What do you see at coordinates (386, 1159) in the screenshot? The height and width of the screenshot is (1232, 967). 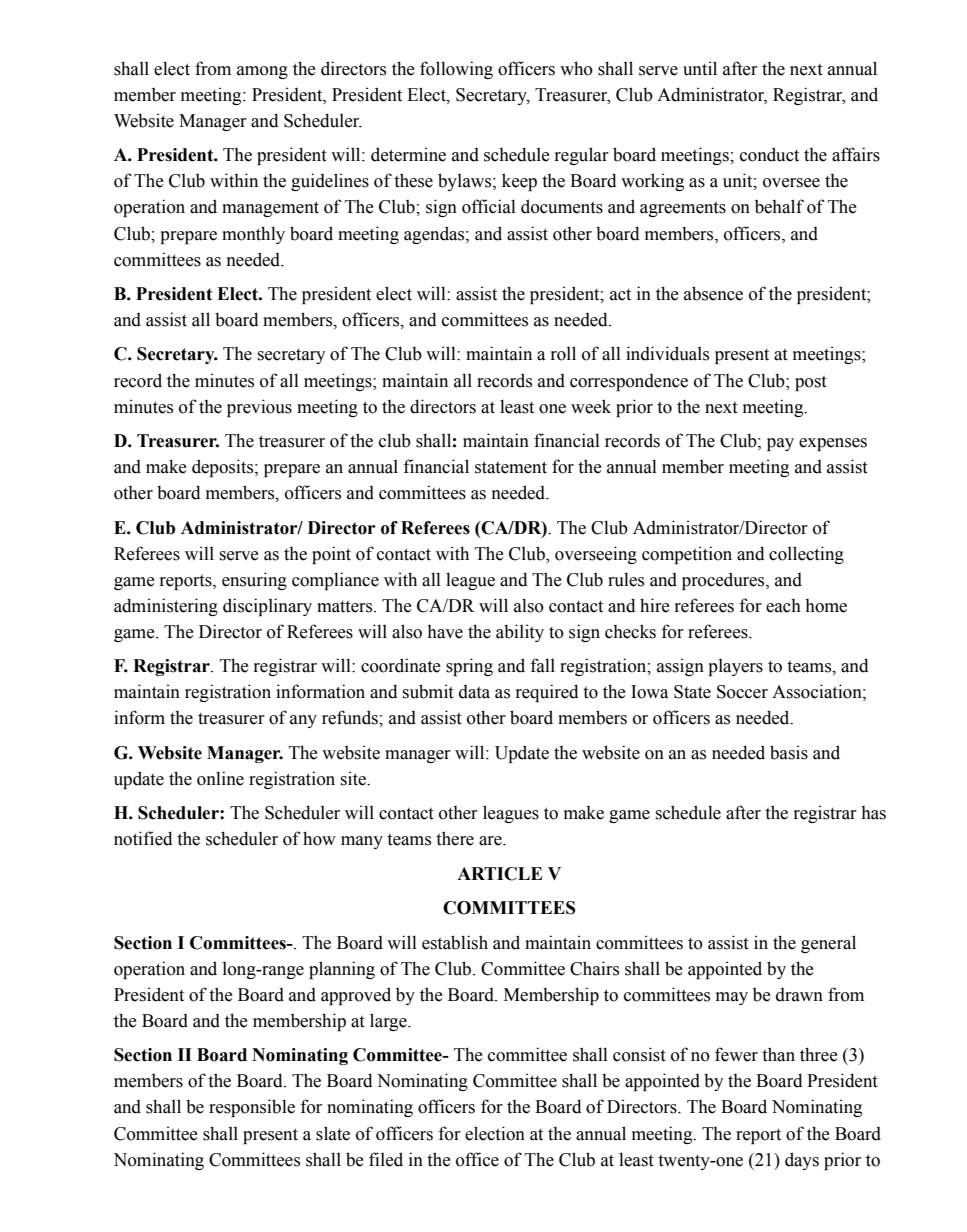 I see `filed` at bounding box center [386, 1159].
